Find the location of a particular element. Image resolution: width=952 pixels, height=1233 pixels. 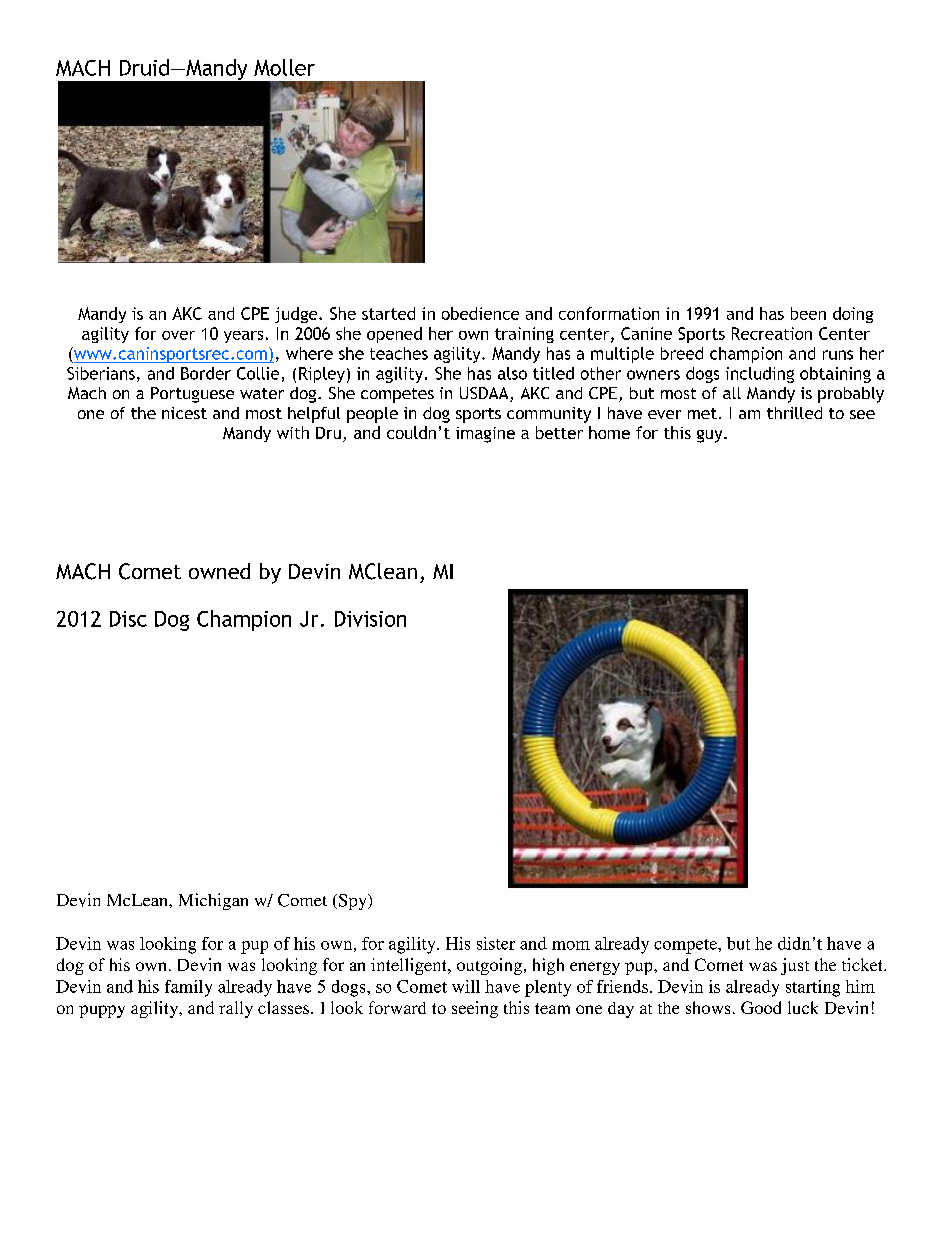

Disc is located at coordinates (128, 619).
